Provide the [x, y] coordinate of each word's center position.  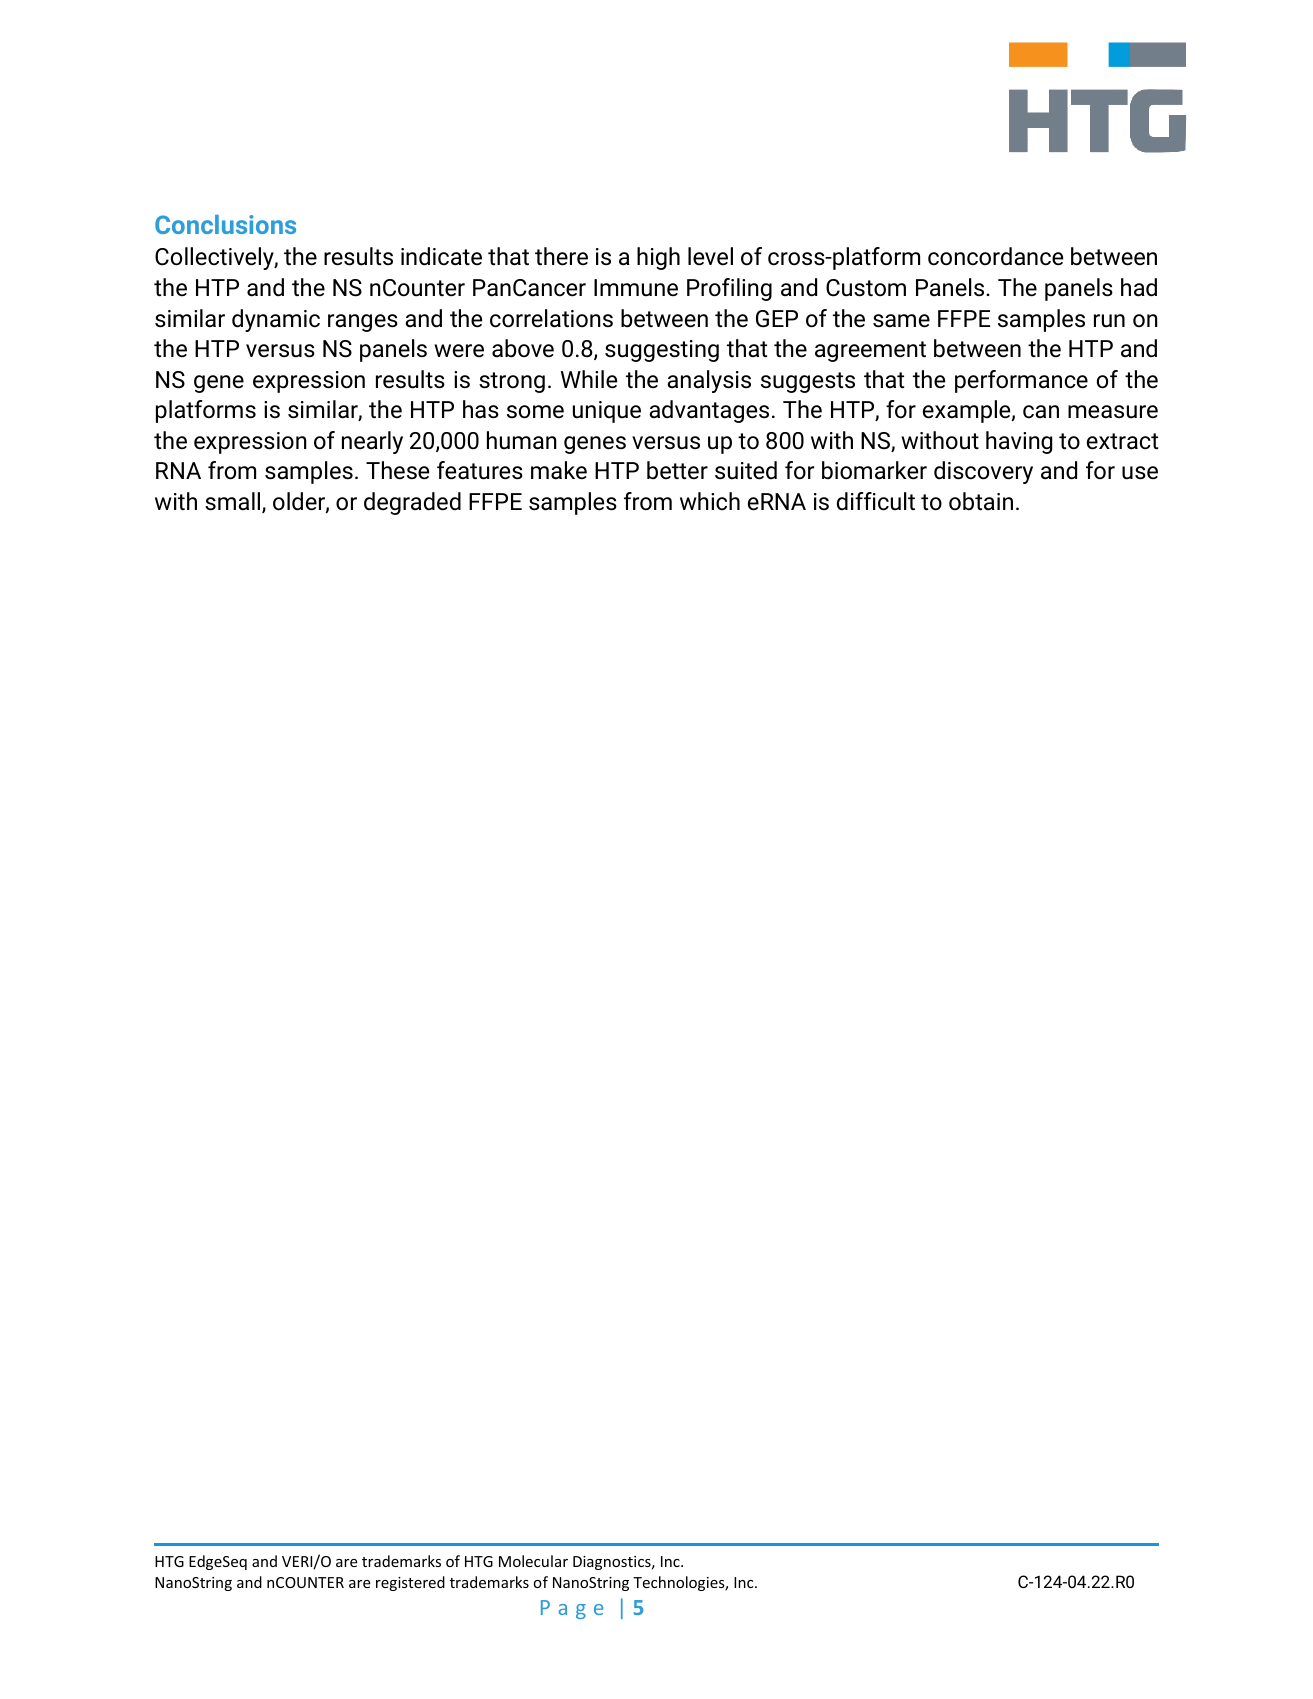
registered [410, 1583]
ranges [363, 323]
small [234, 502]
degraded [412, 503]
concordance [995, 256]
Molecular [533, 1561]
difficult [876, 501]
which [710, 501]
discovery [983, 472]
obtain [981, 501]
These [397, 470]
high [658, 258]
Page [572, 1609]
